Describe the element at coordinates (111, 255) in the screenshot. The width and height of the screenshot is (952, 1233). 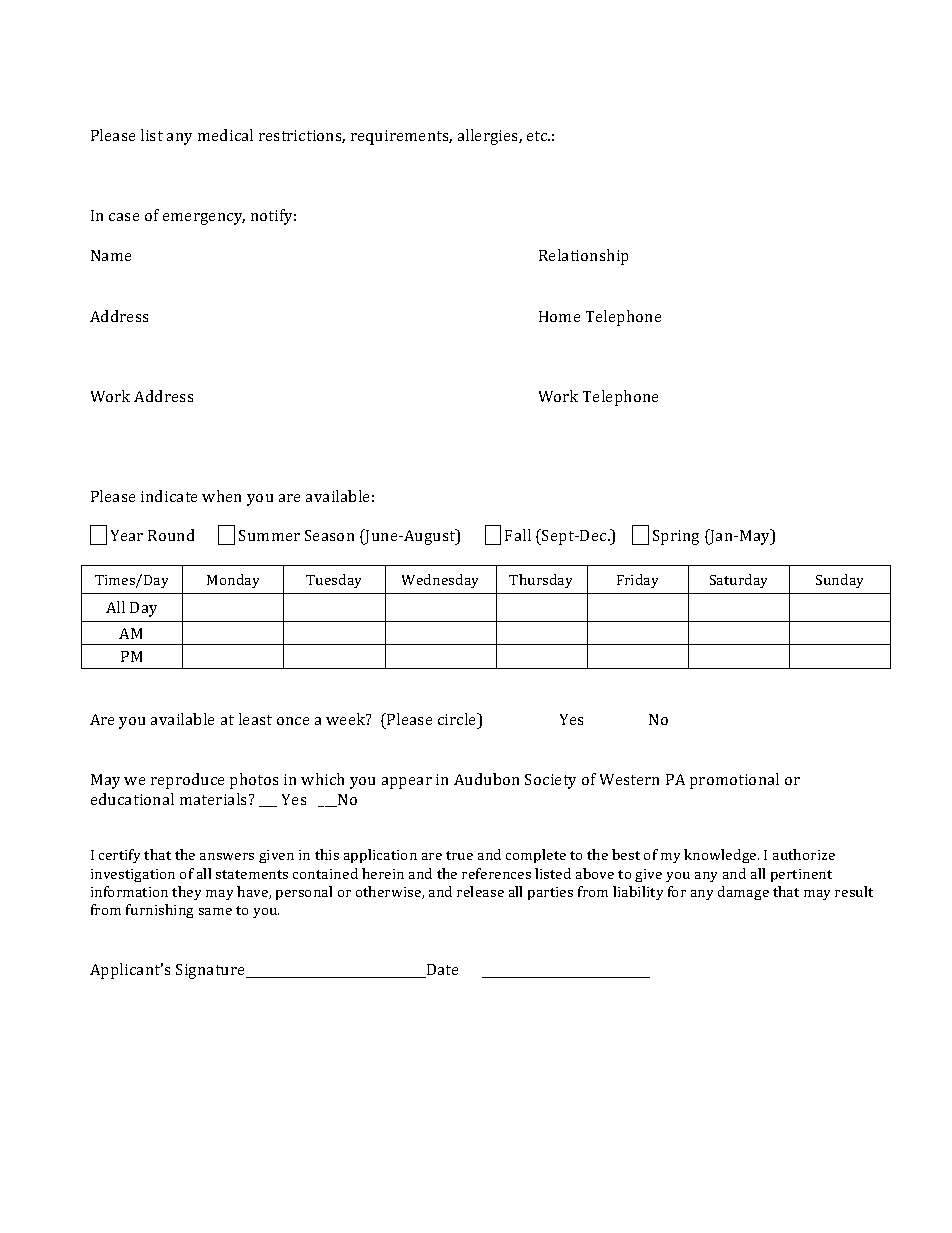
I see `Name` at that location.
